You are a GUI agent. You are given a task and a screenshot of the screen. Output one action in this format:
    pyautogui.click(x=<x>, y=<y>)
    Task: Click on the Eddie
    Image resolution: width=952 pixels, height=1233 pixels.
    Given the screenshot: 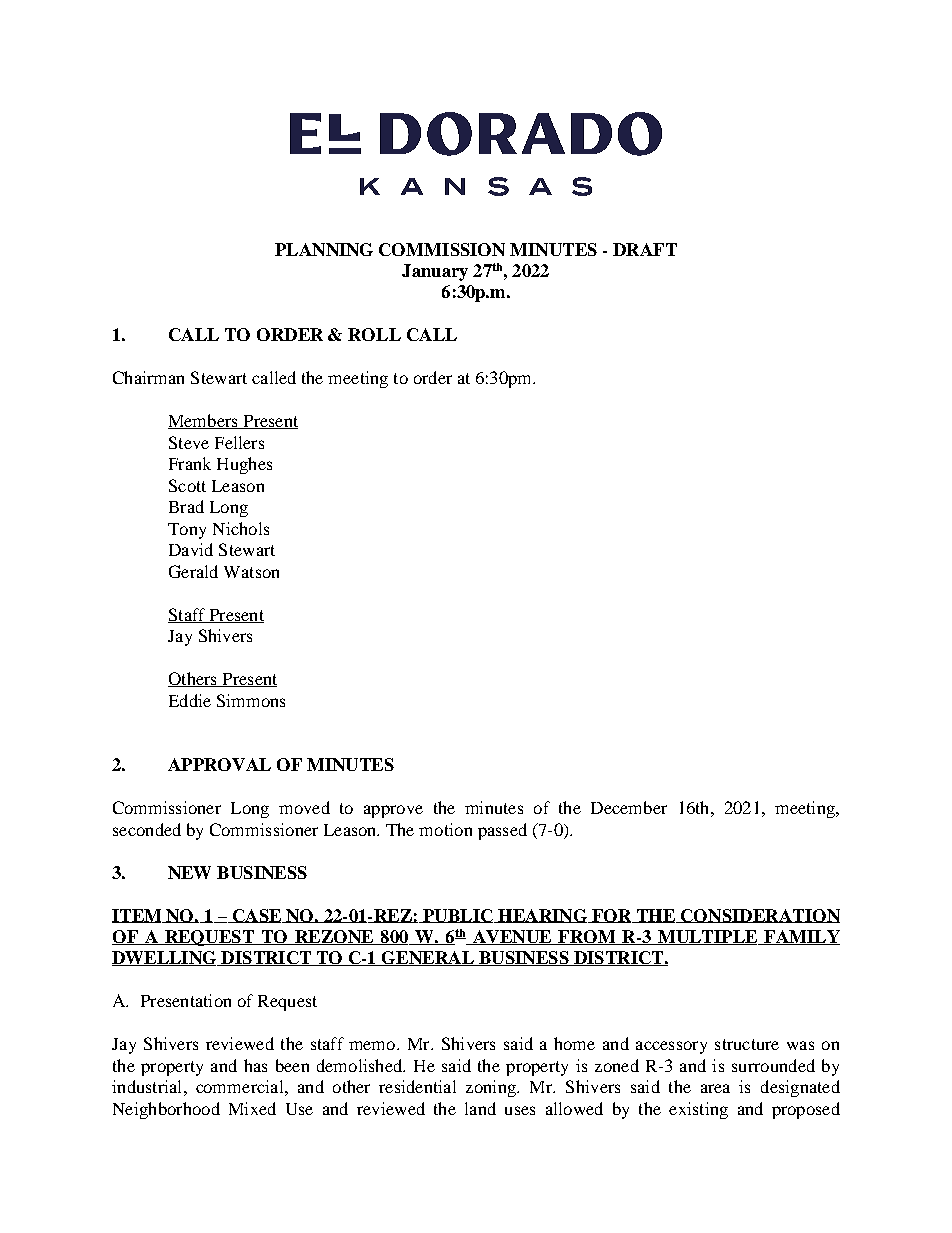 What is the action you would take?
    pyautogui.click(x=190, y=700)
